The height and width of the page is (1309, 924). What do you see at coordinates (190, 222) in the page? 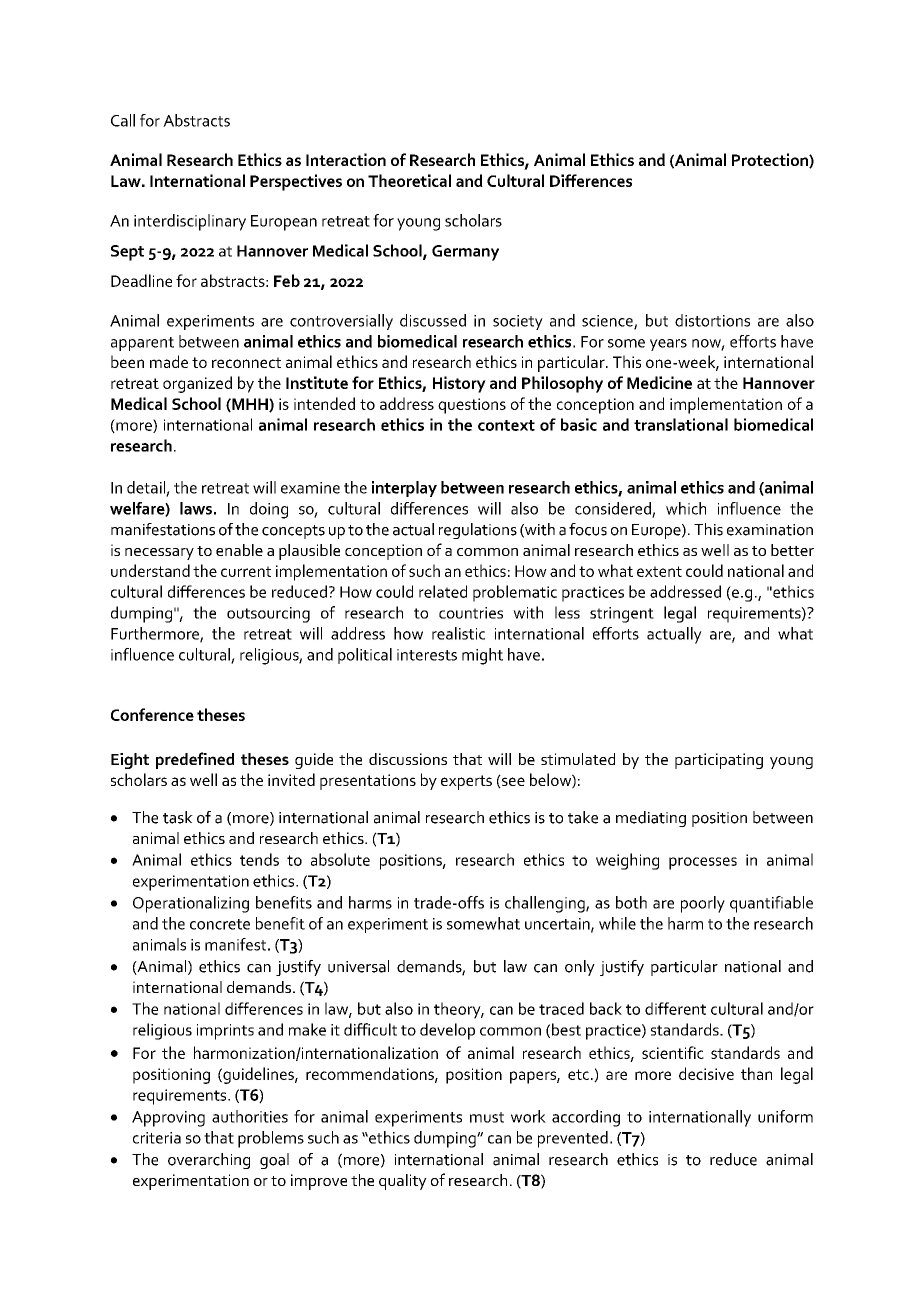
I see `interdisciplinary` at bounding box center [190, 222].
